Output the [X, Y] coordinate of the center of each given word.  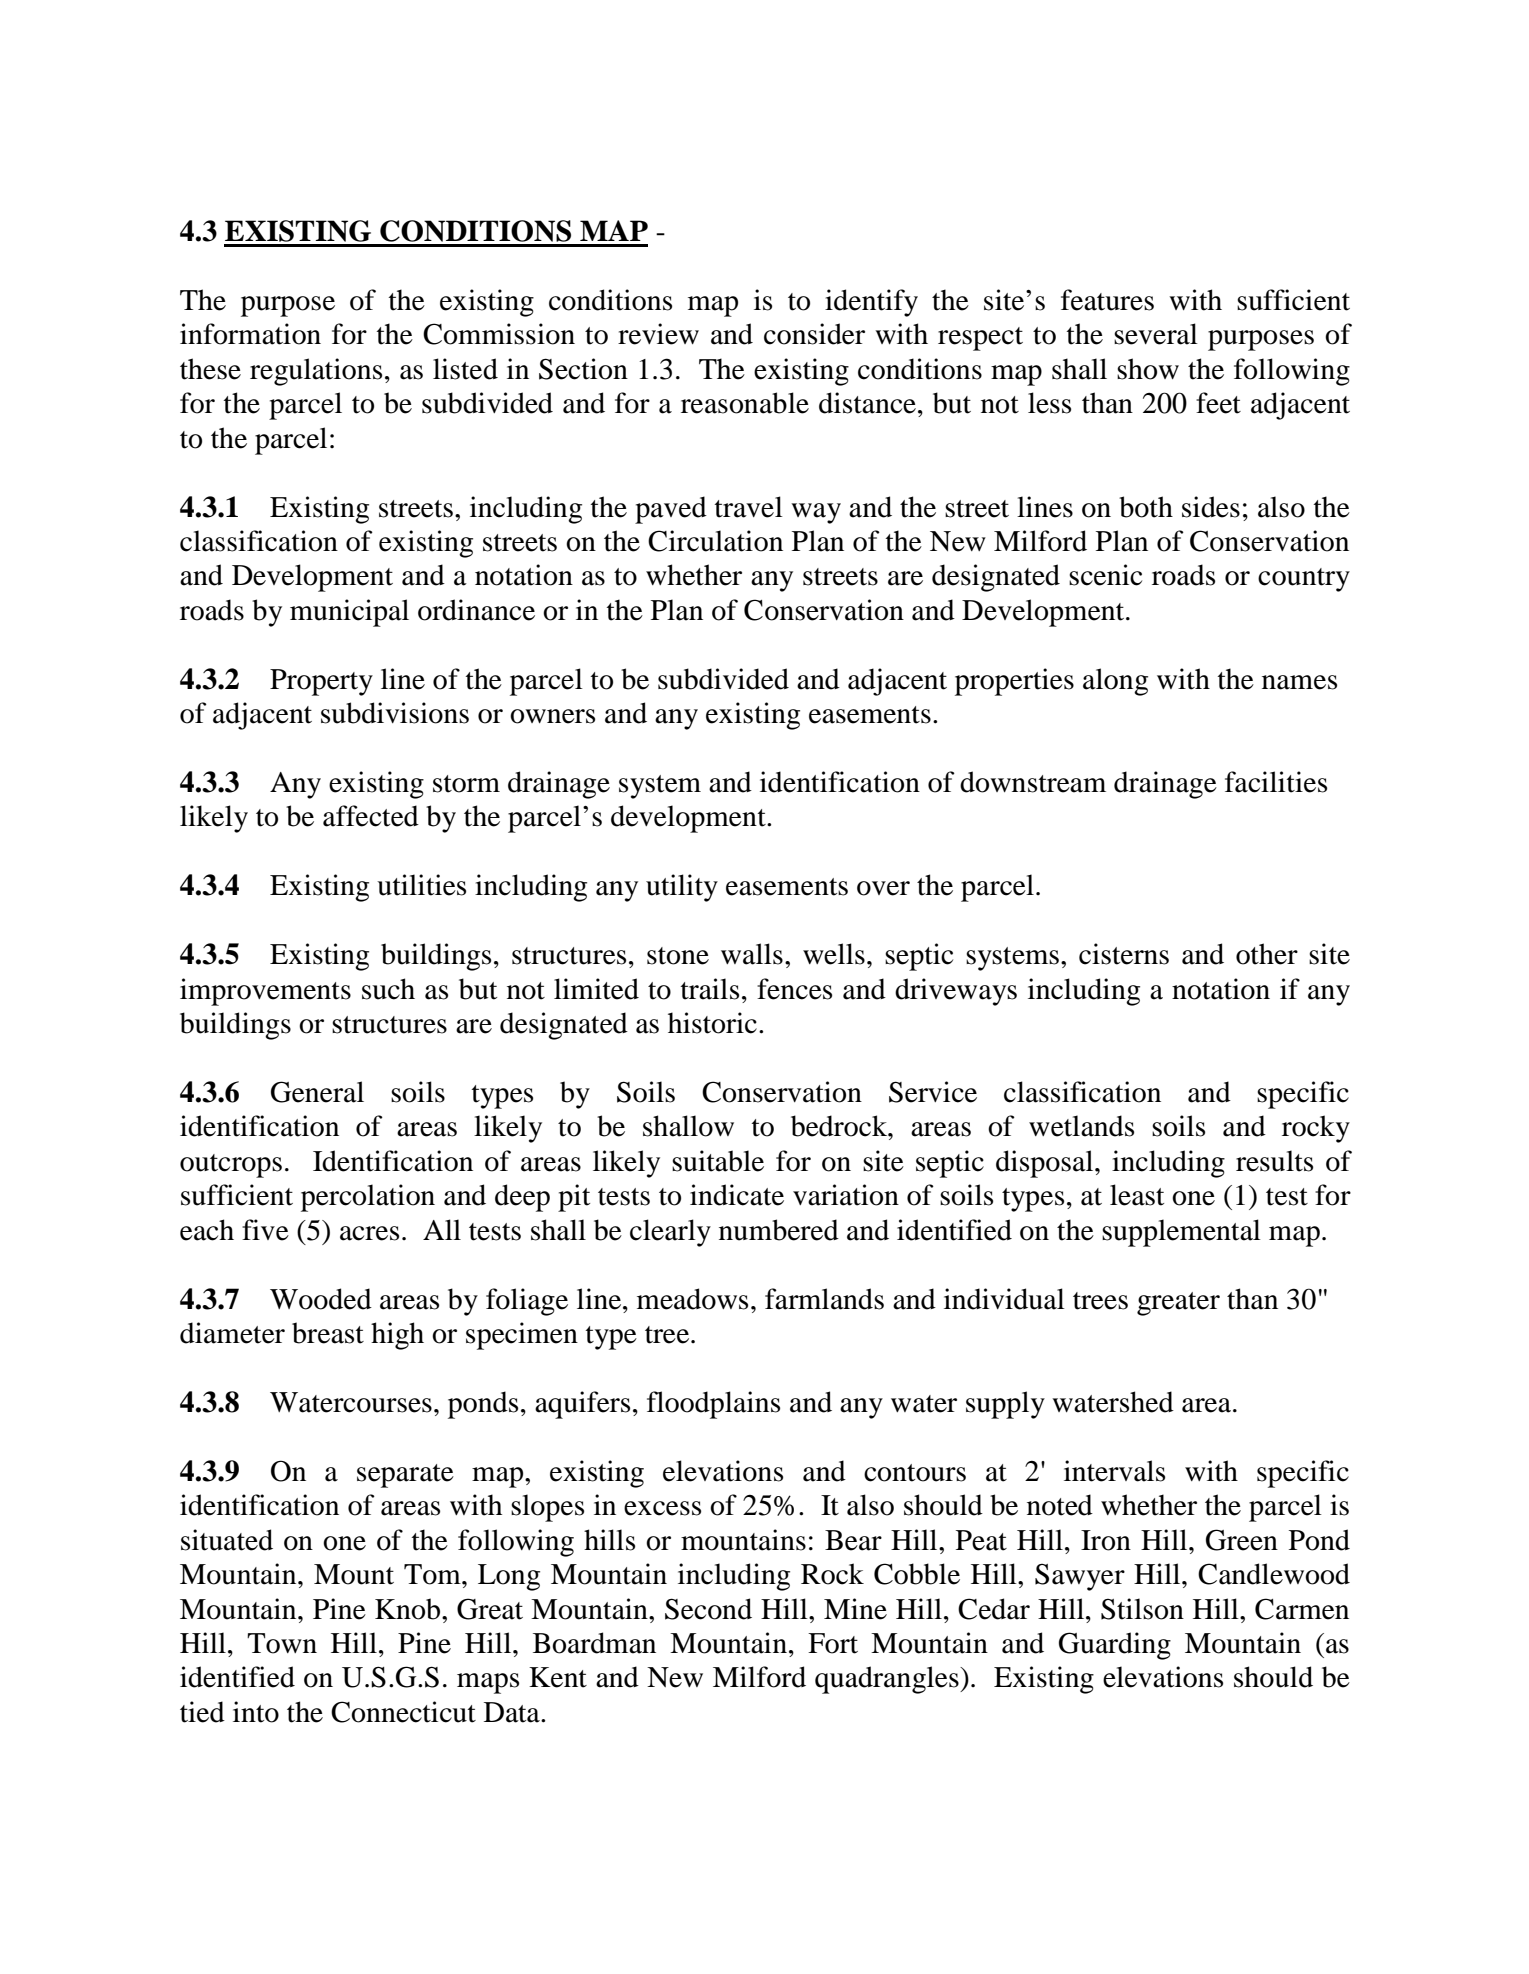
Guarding [1115, 1646]
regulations [316, 372]
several [1156, 334]
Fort [833, 1643]
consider [814, 334]
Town [282, 1643]
